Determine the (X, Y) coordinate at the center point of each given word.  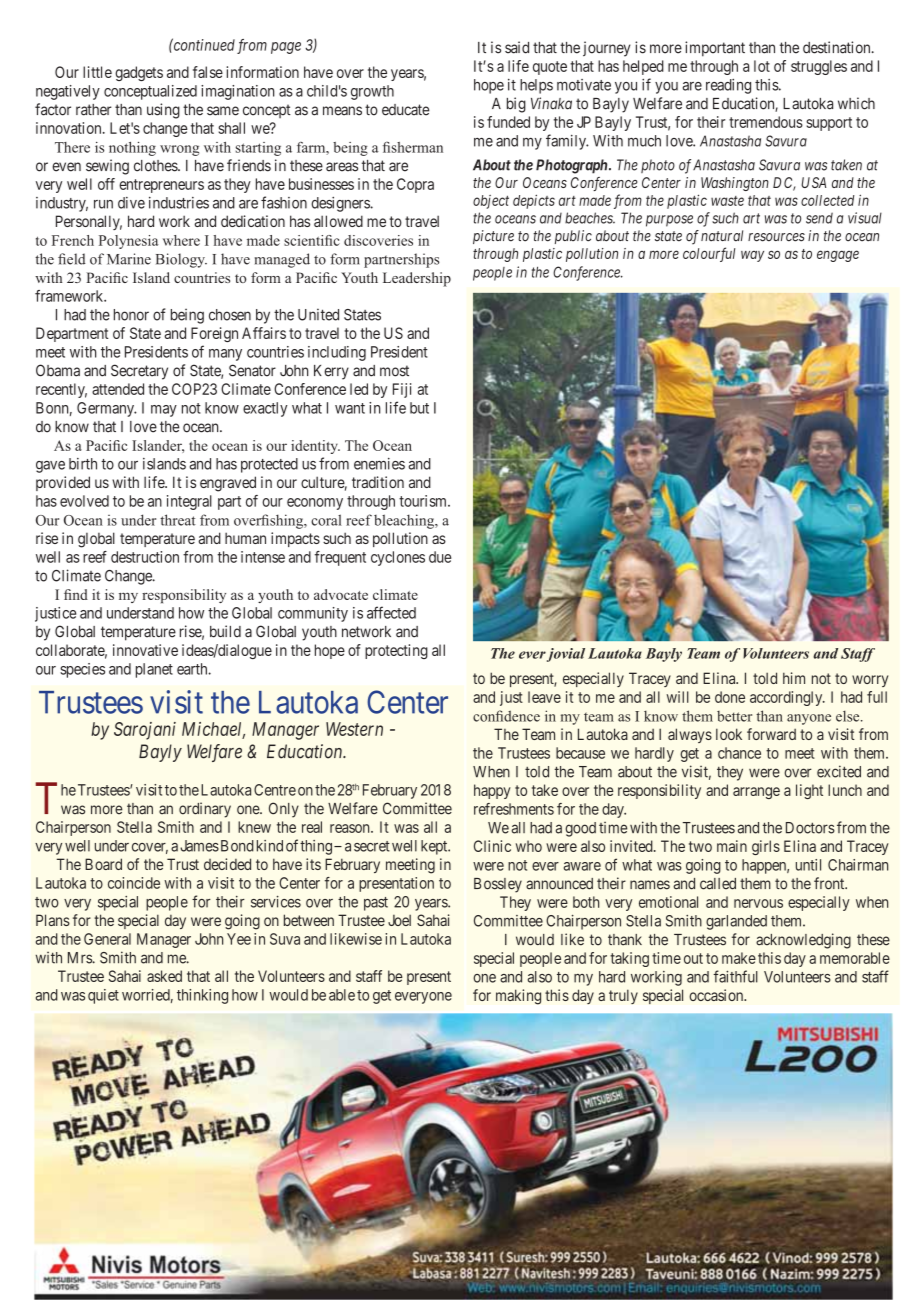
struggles (819, 67)
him (794, 678)
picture (493, 237)
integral (189, 502)
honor (131, 315)
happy (492, 791)
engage (838, 256)
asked (164, 976)
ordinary (205, 810)
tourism (424, 501)
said (517, 47)
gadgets (139, 73)
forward (771, 734)
